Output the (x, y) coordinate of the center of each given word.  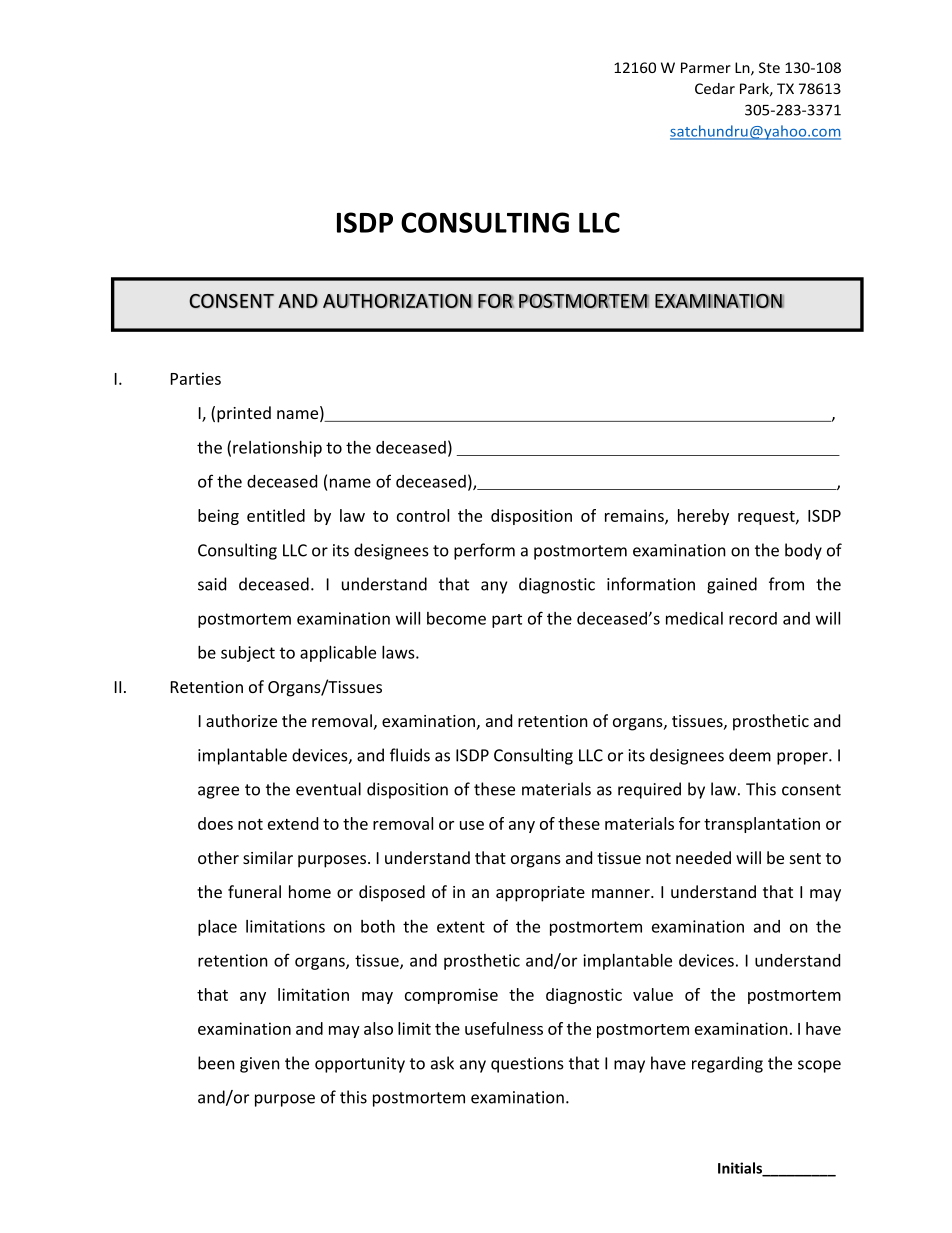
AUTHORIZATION (397, 301)
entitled (276, 515)
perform (484, 551)
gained (732, 585)
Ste (769, 67)
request (767, 518)
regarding (727, 1064)
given (260, 1065)
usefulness (504, 1028)
